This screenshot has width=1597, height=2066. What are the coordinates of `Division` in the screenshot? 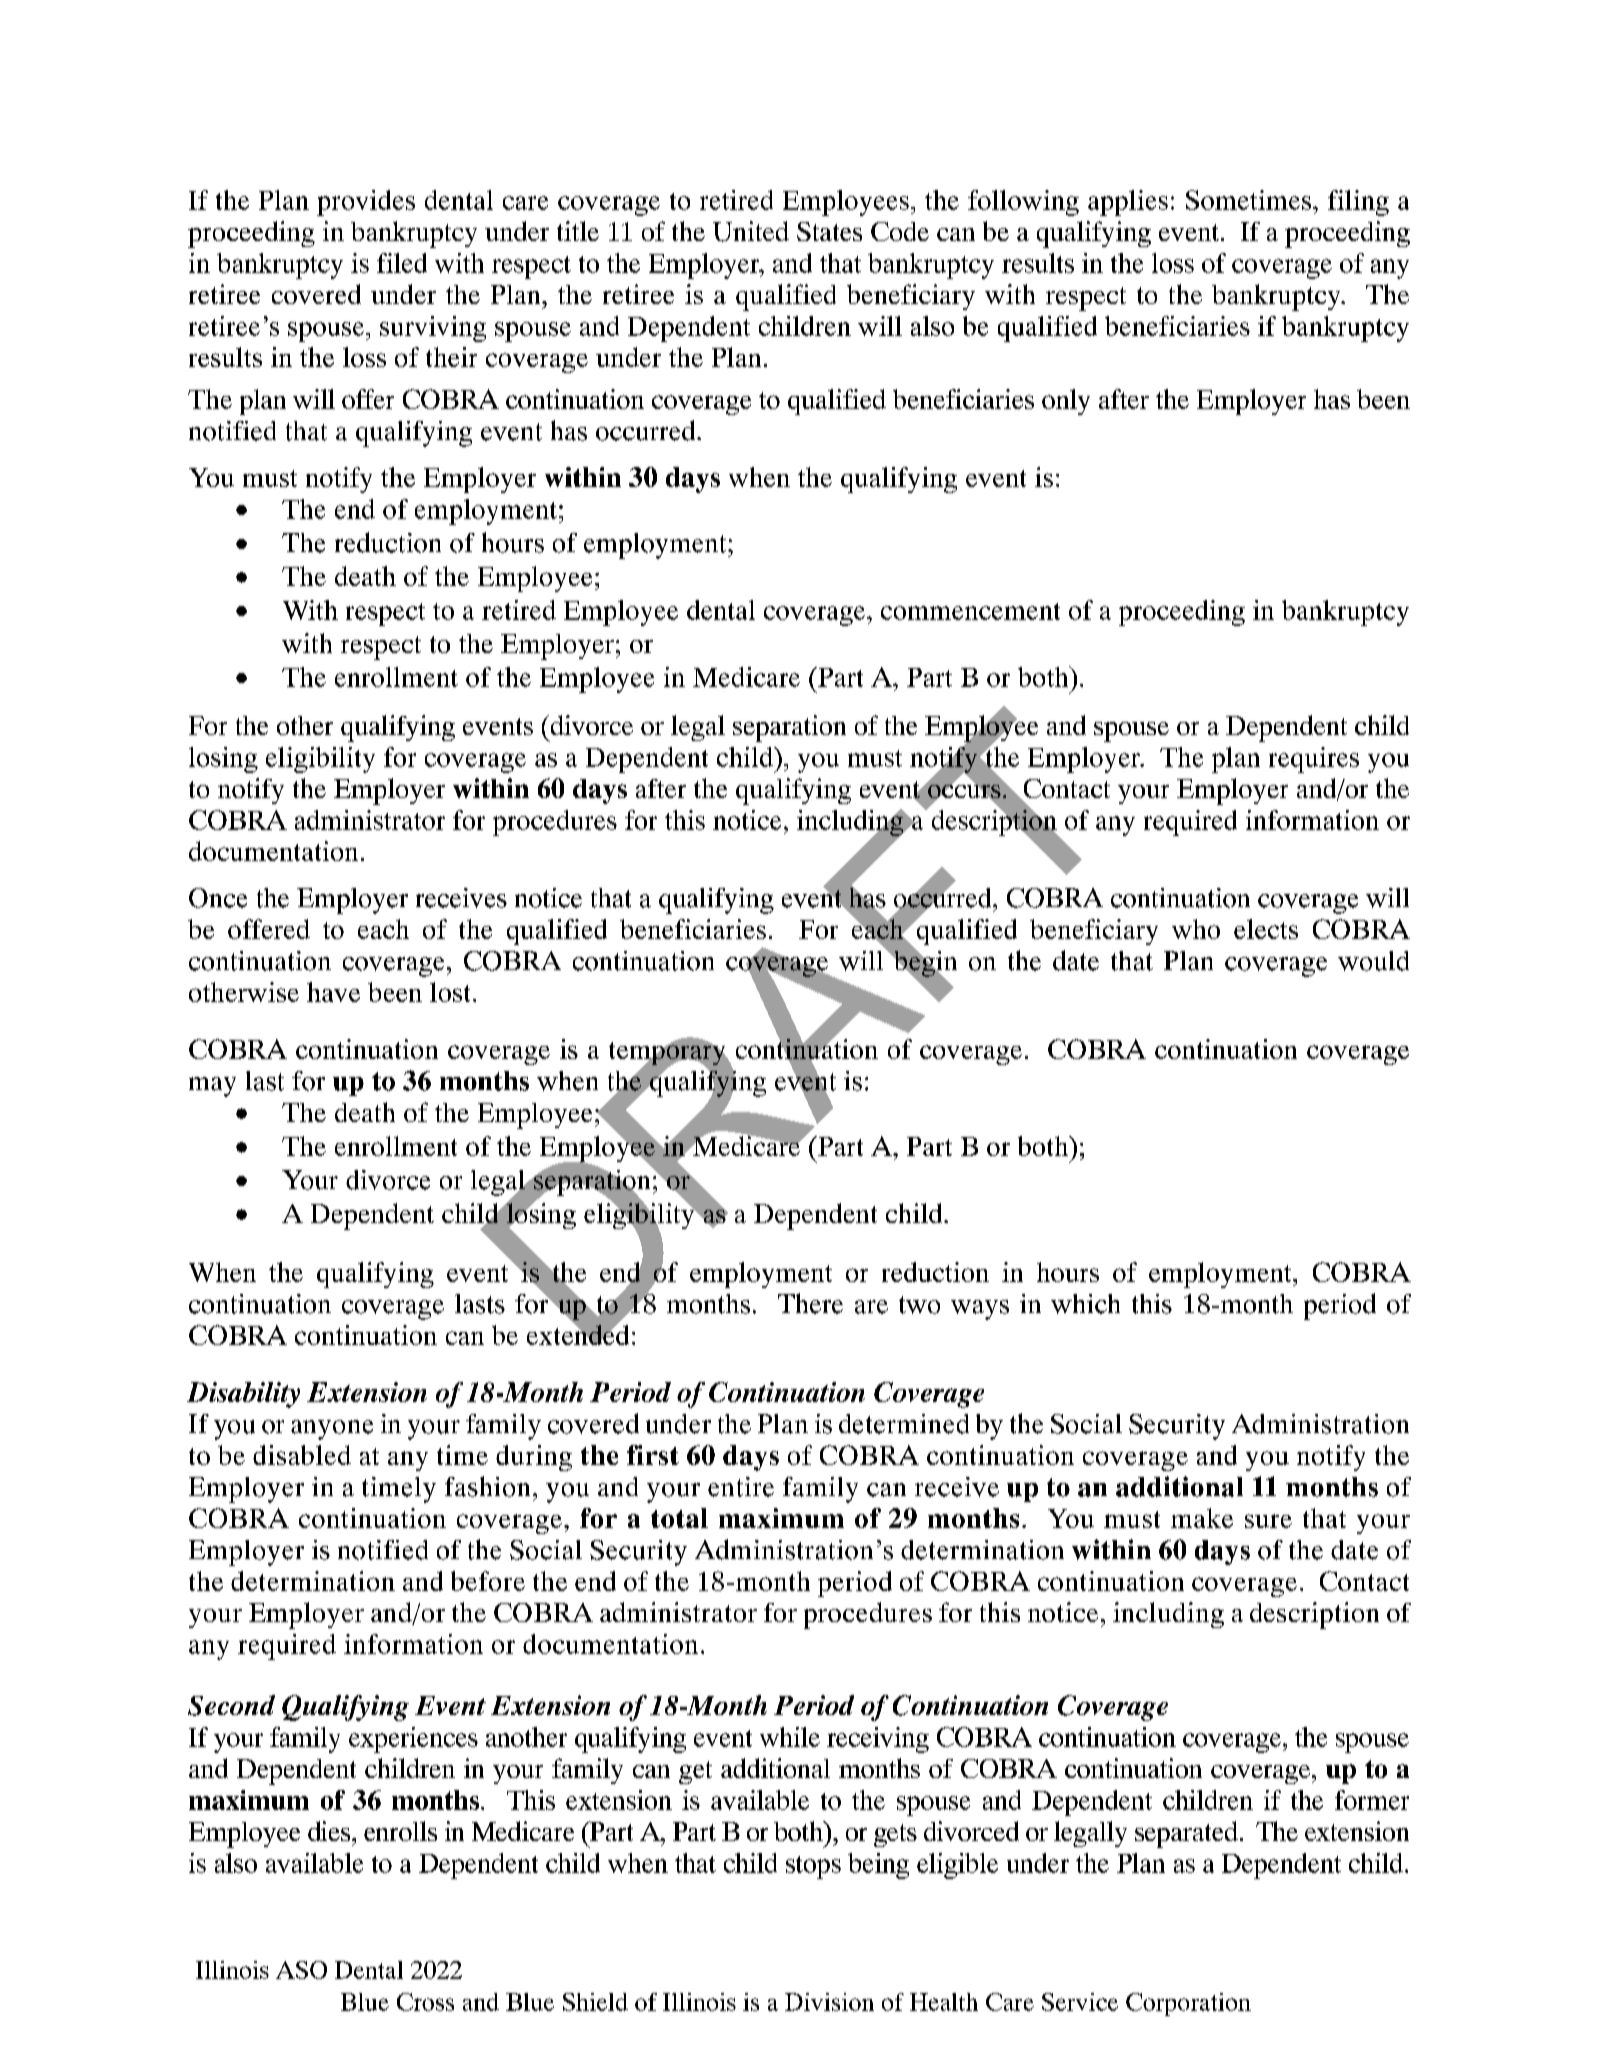 It's located at (829, 2002).
